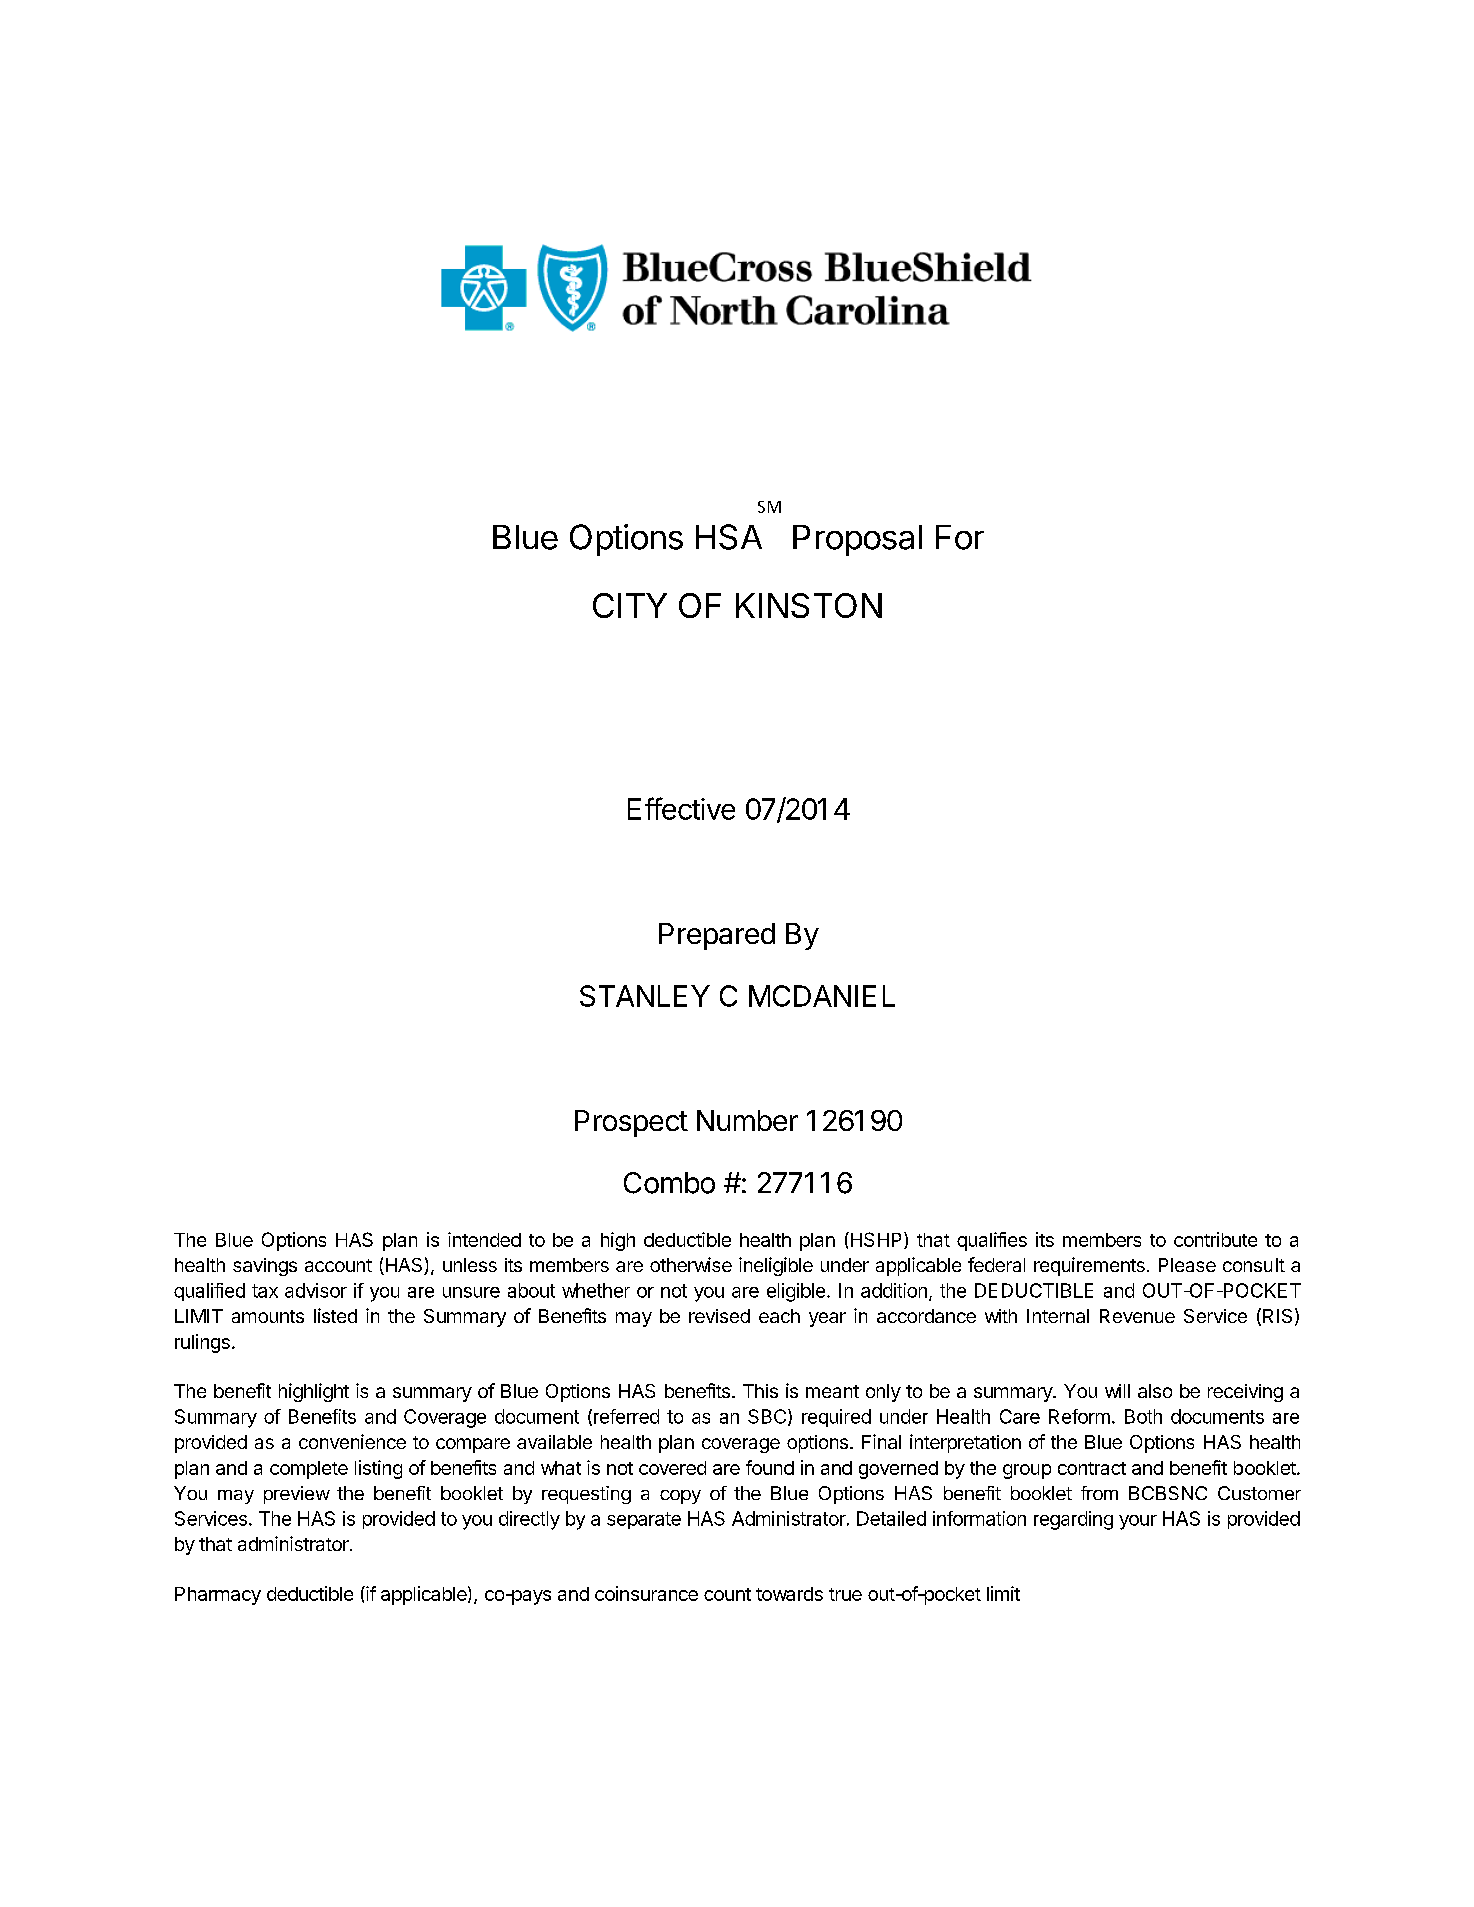 The width and height of the screenshot is (1474, 1907). I want to click on HSA, so click(729, 537).
